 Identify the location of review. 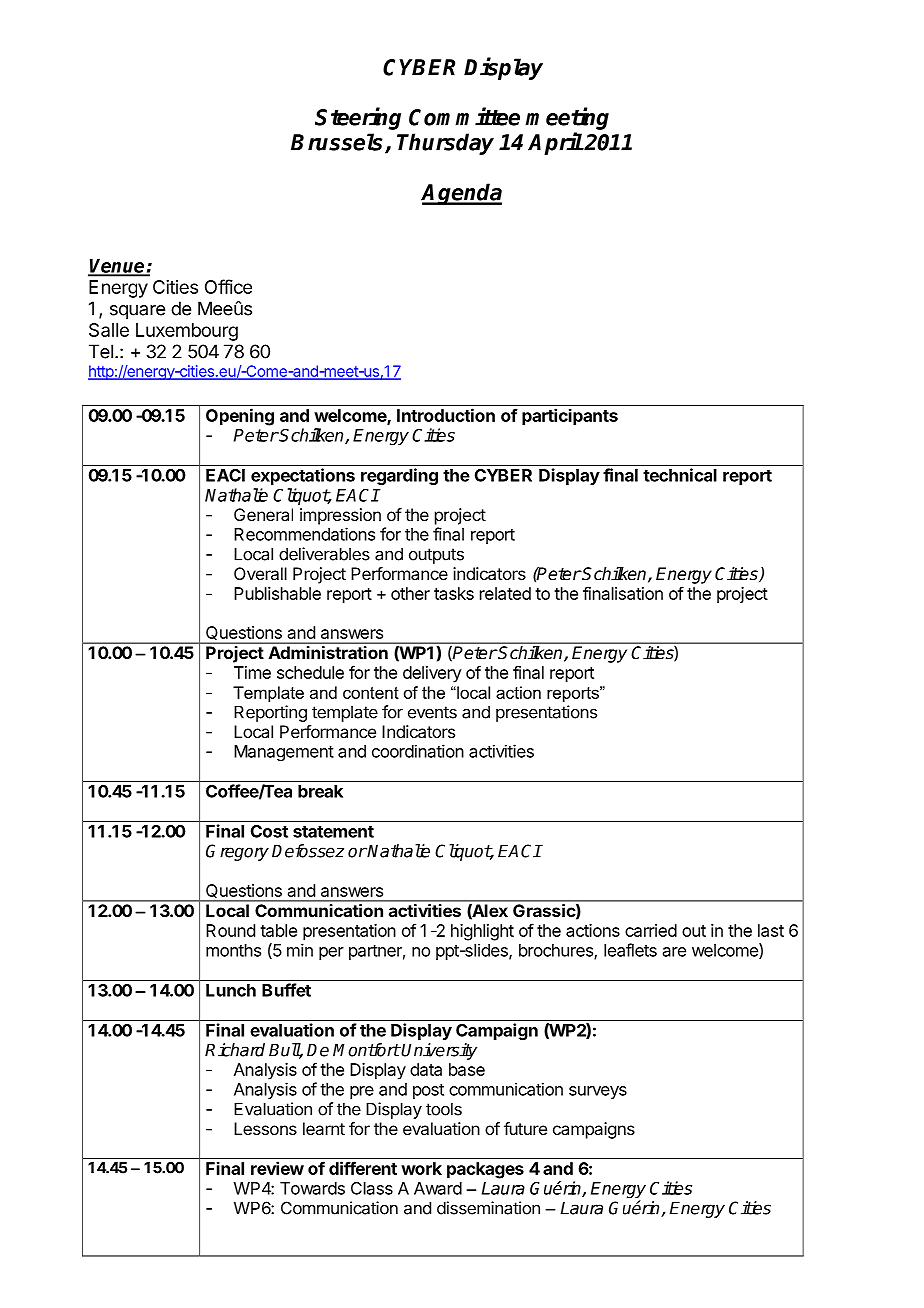
(277, 1168).
